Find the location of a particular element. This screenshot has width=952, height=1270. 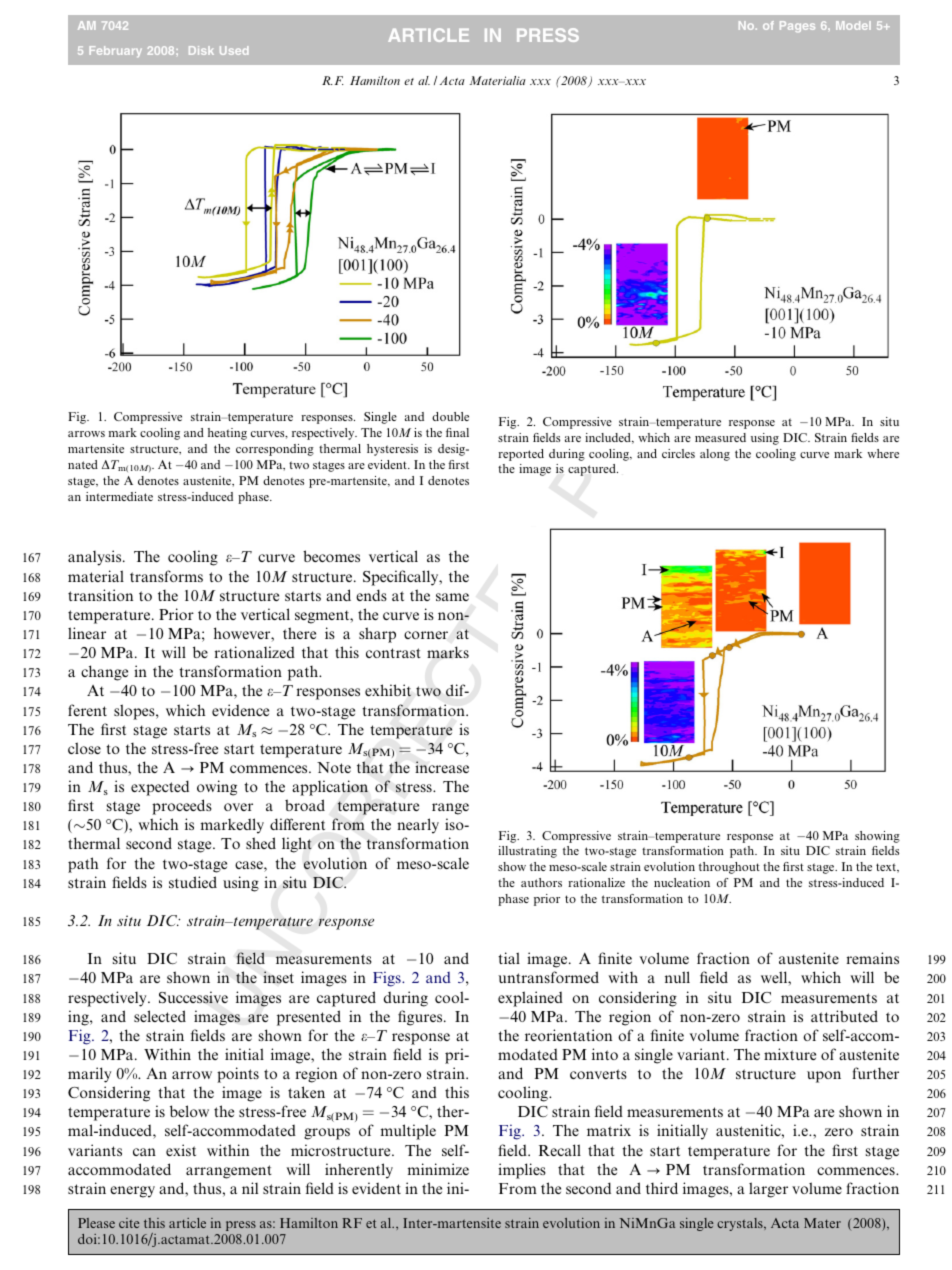

along is located at coordinates (715, 455).
